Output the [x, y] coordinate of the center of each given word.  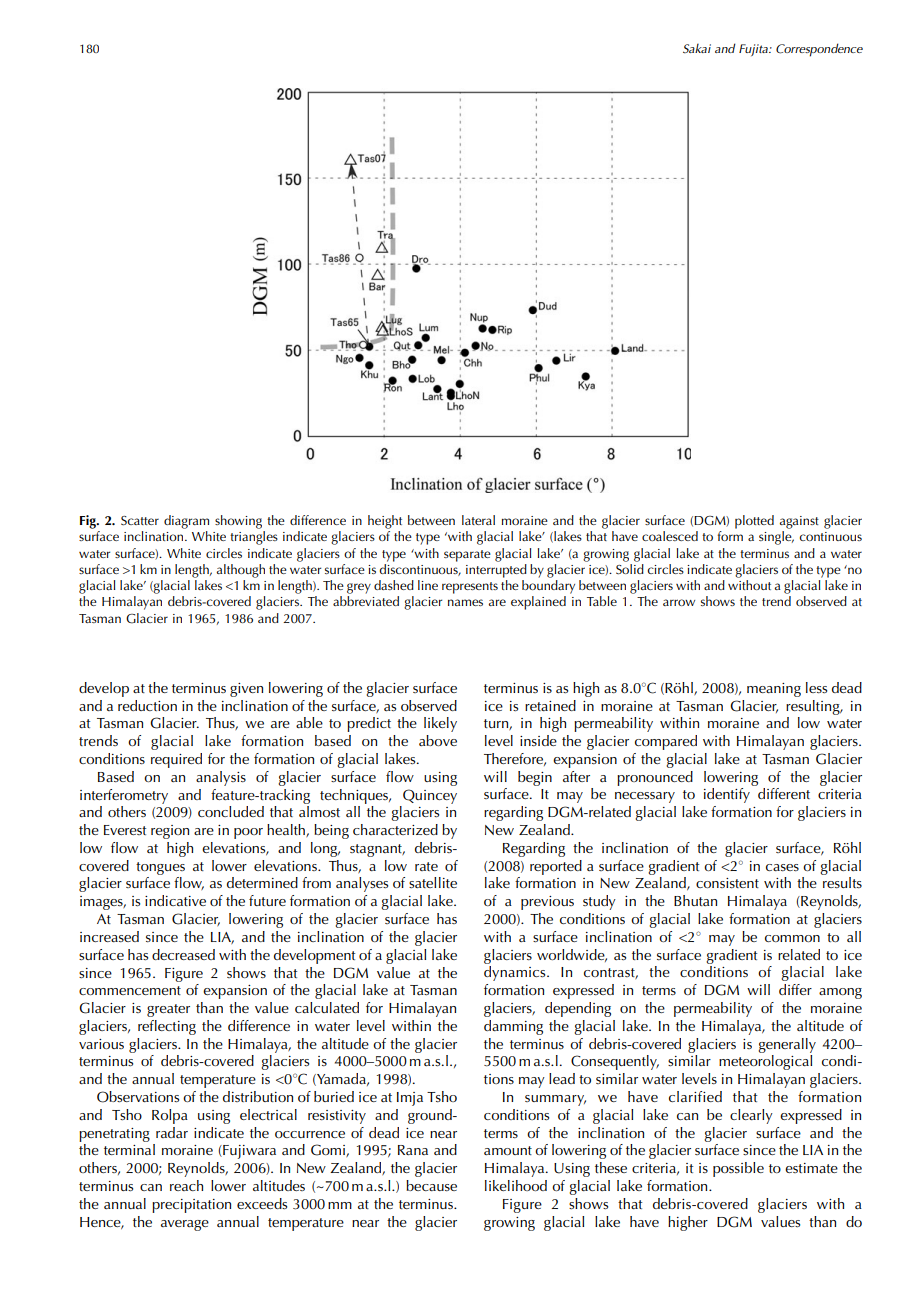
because [431, 1185]
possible [738, 1169]
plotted [754, 522]
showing [238, 522]
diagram [186, 522]
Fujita [754, 50]
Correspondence [819, 50]
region [170, 832]
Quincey [430, 796]
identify [727, 795]
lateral [478, 520]
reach [186, 1185]
